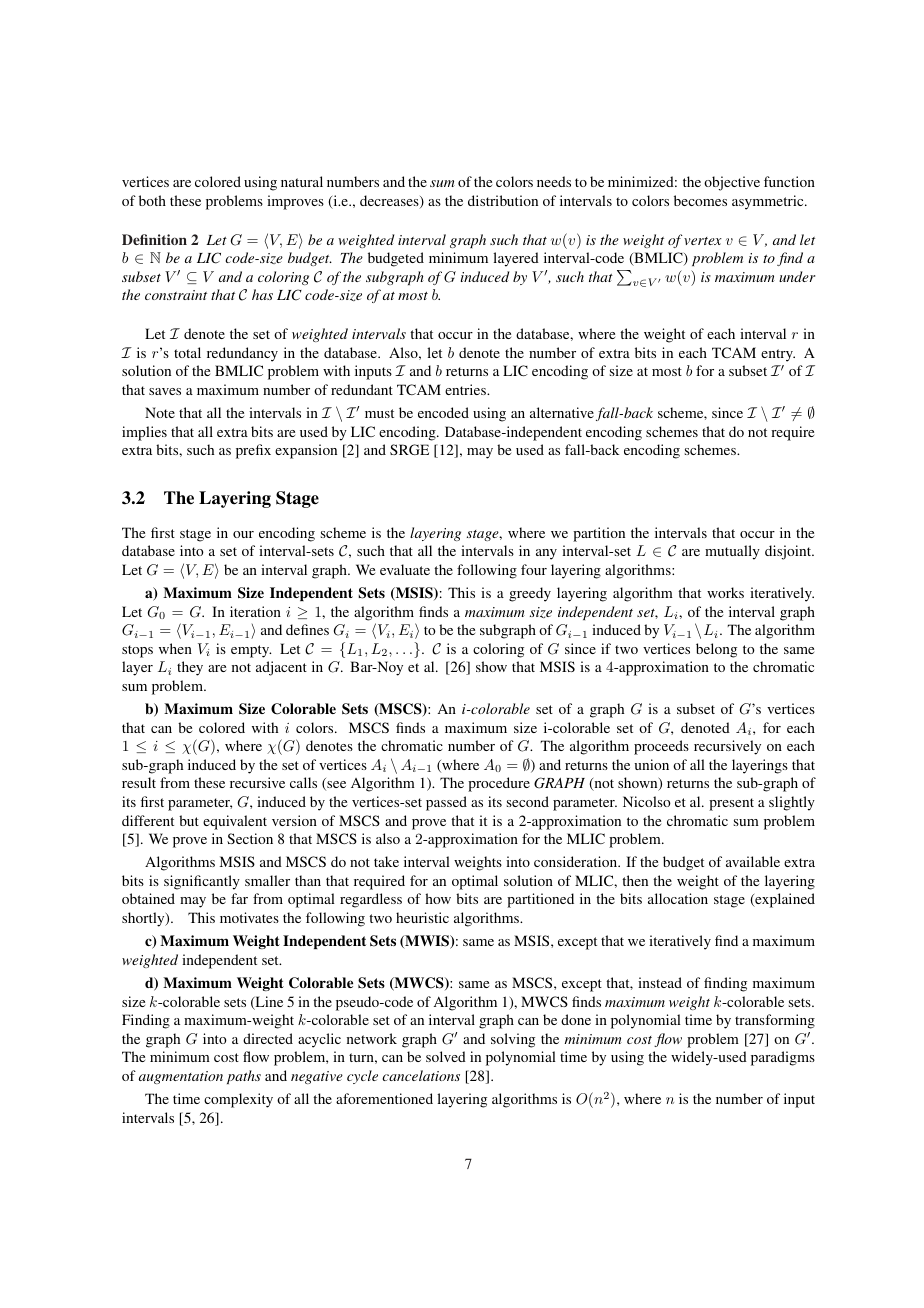 This screenshot has width=924, height=1308. What do you see at coordinates (546, 554) in the screenshot?
I see `any` at bounding box center [546, 554].
